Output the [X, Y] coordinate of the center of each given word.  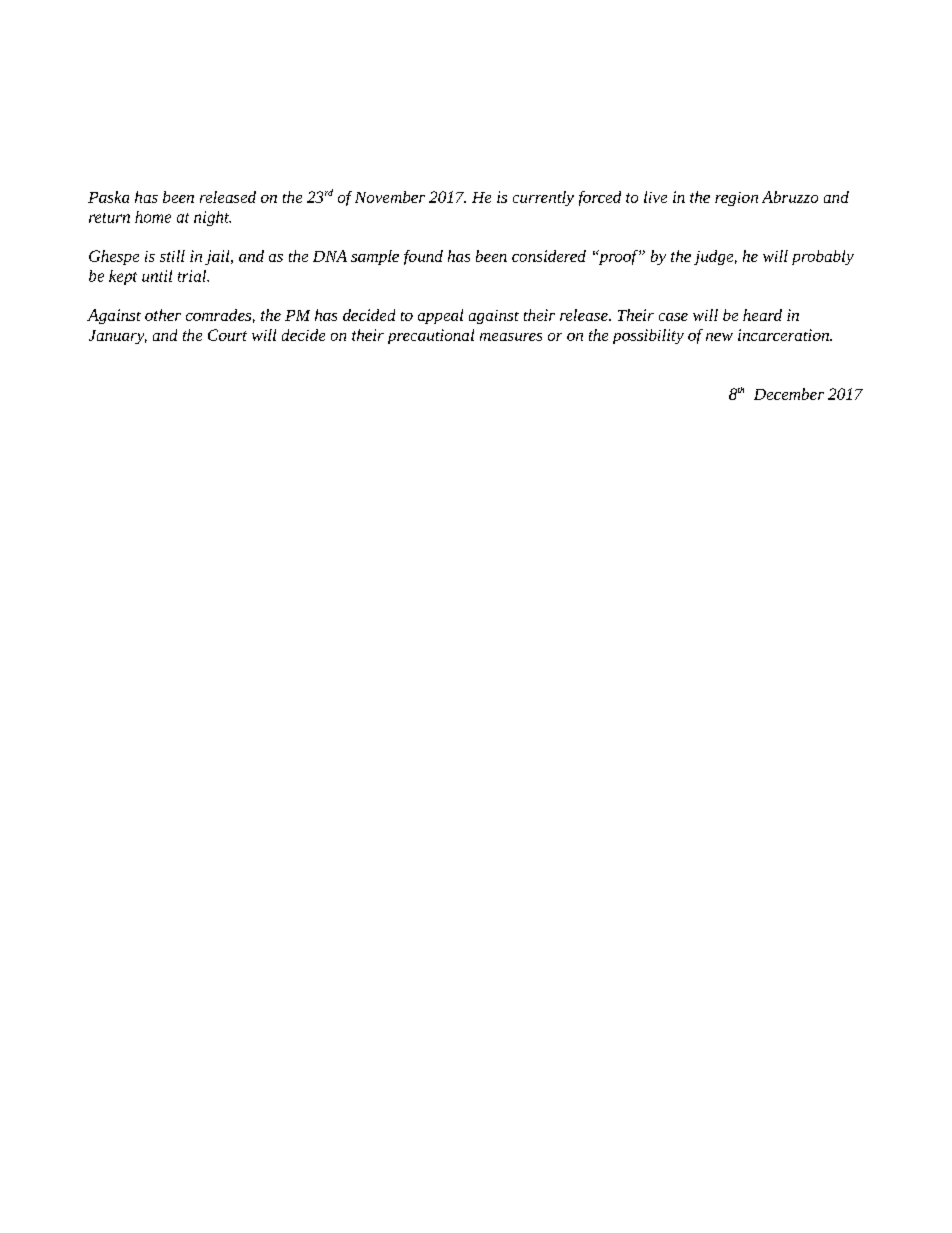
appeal [440, 316]
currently [543, 198]
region [736, 199]
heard [762, 315]
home [153, 217]
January [118, 337]
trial [193, 276]
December [789, 394]
